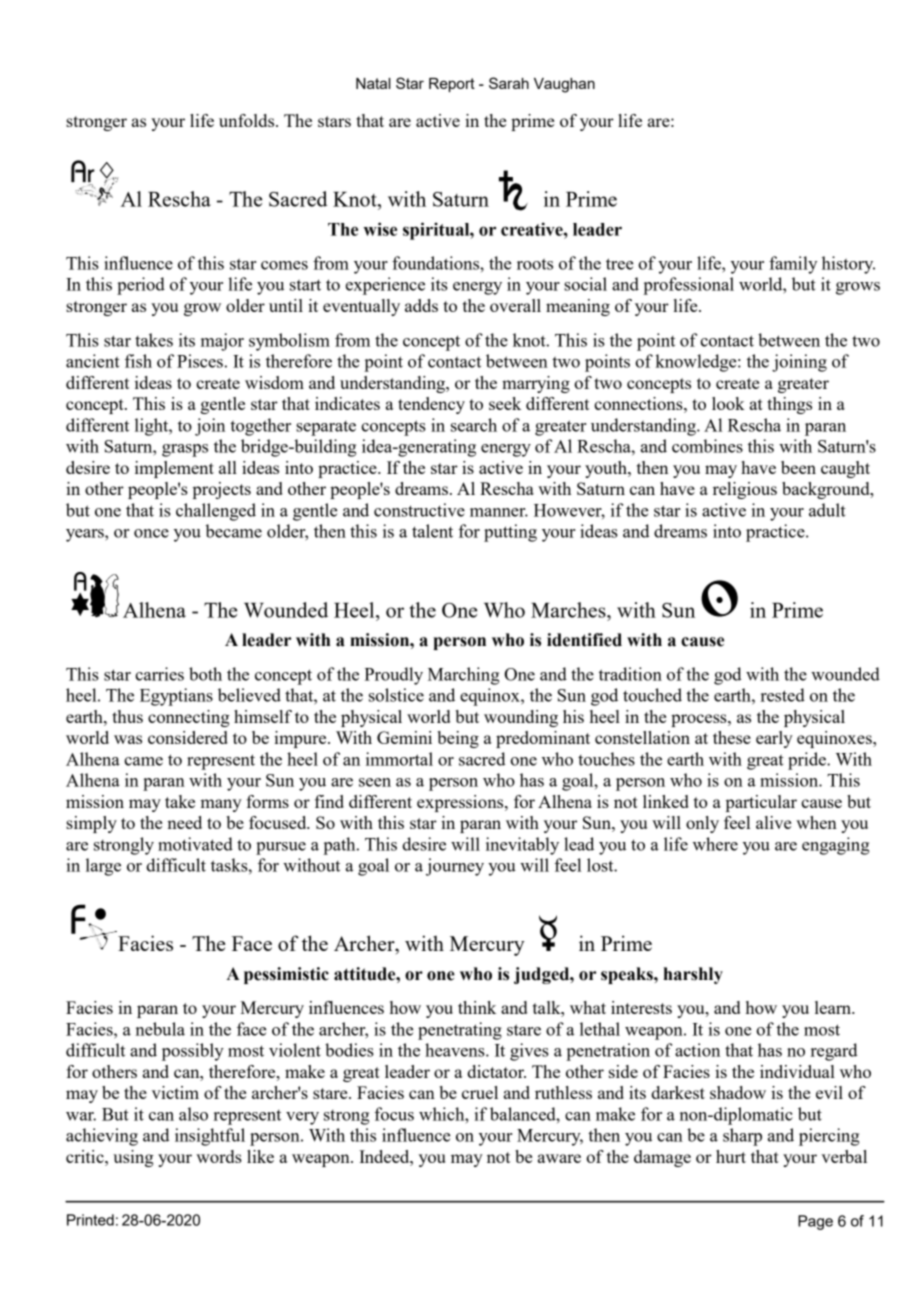 The image size is (924, 1308). Describe the element at coordinates (452, 85) in the screenshot. I see `Report` at that location.
